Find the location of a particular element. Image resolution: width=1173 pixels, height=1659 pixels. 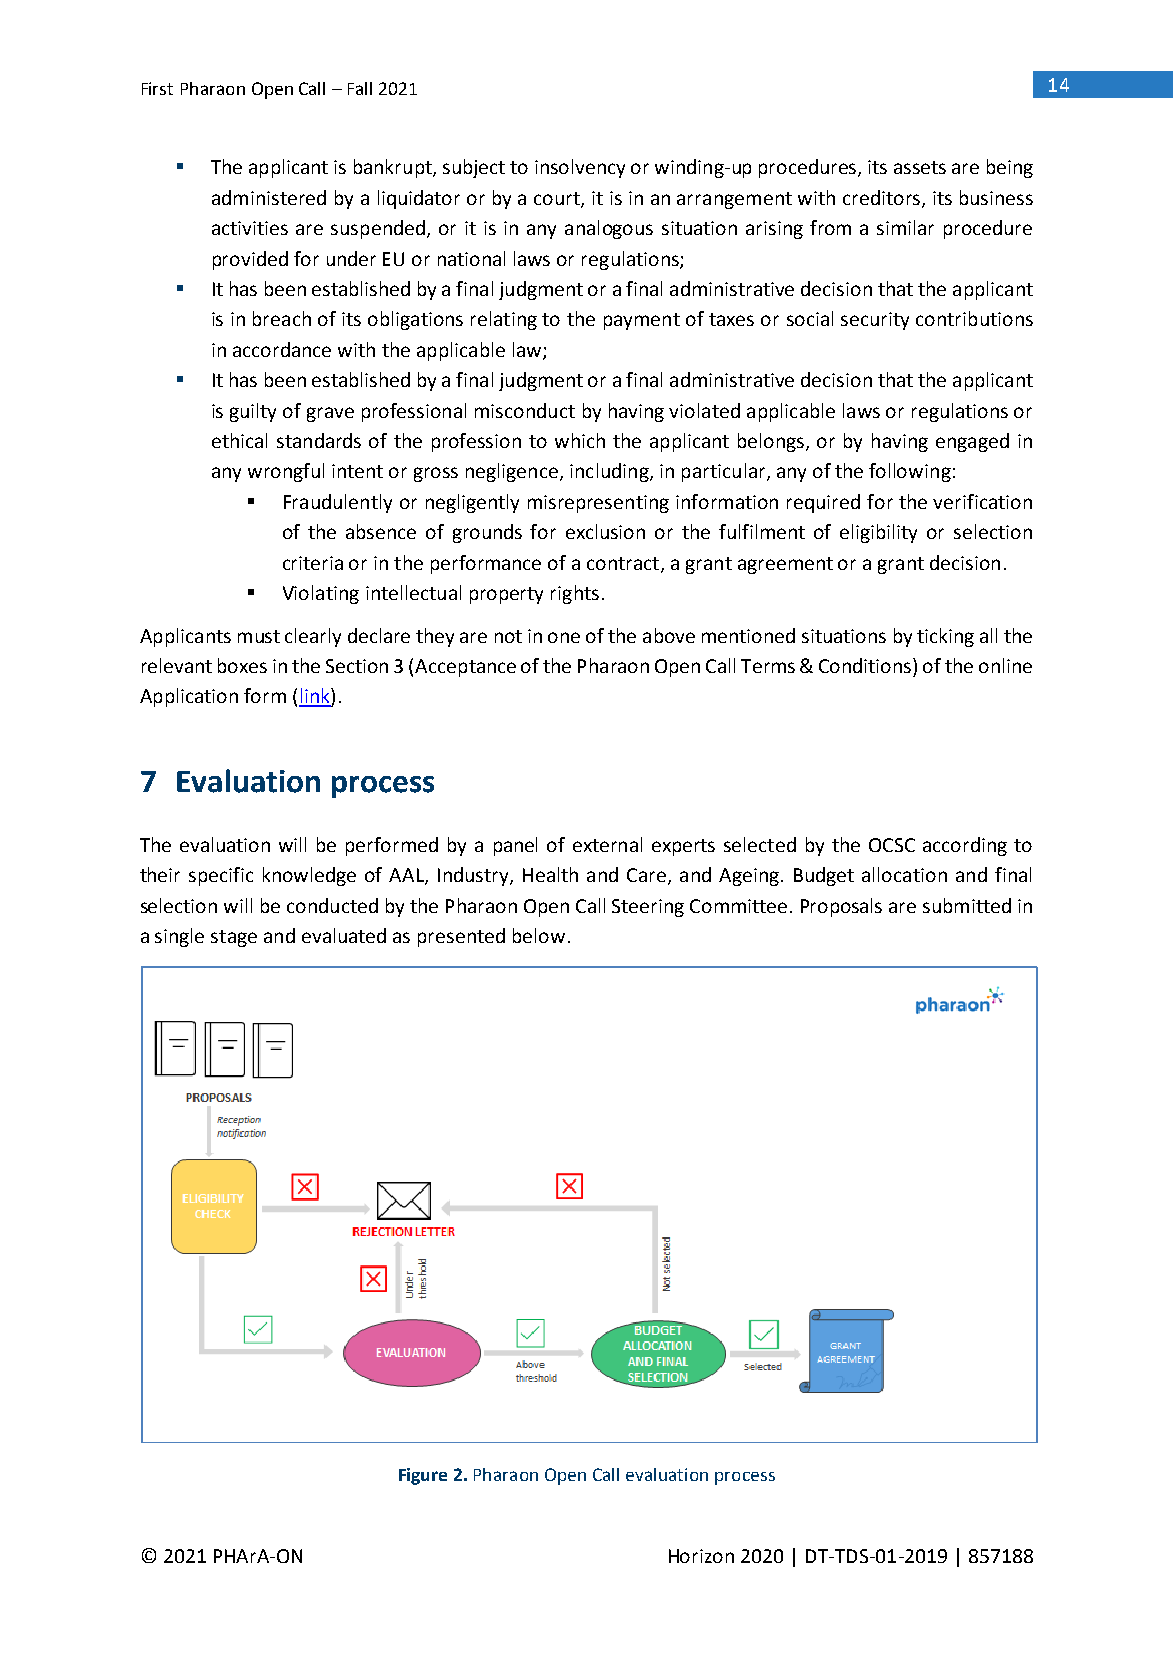

submitted is located at coordinates (967, 905).
